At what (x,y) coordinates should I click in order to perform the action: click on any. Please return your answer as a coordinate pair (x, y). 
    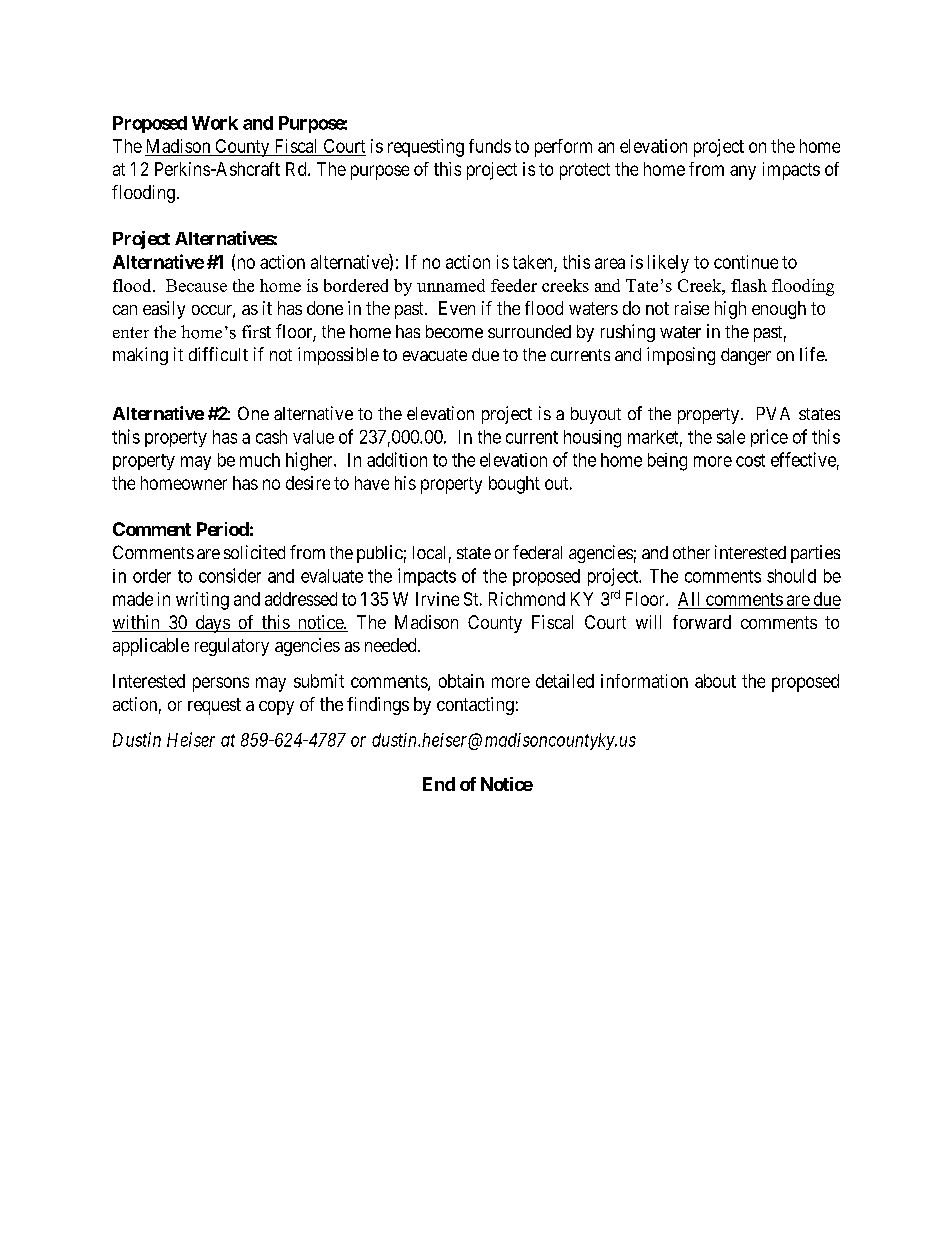
    Looking at the image, I should click on (743, 172).
